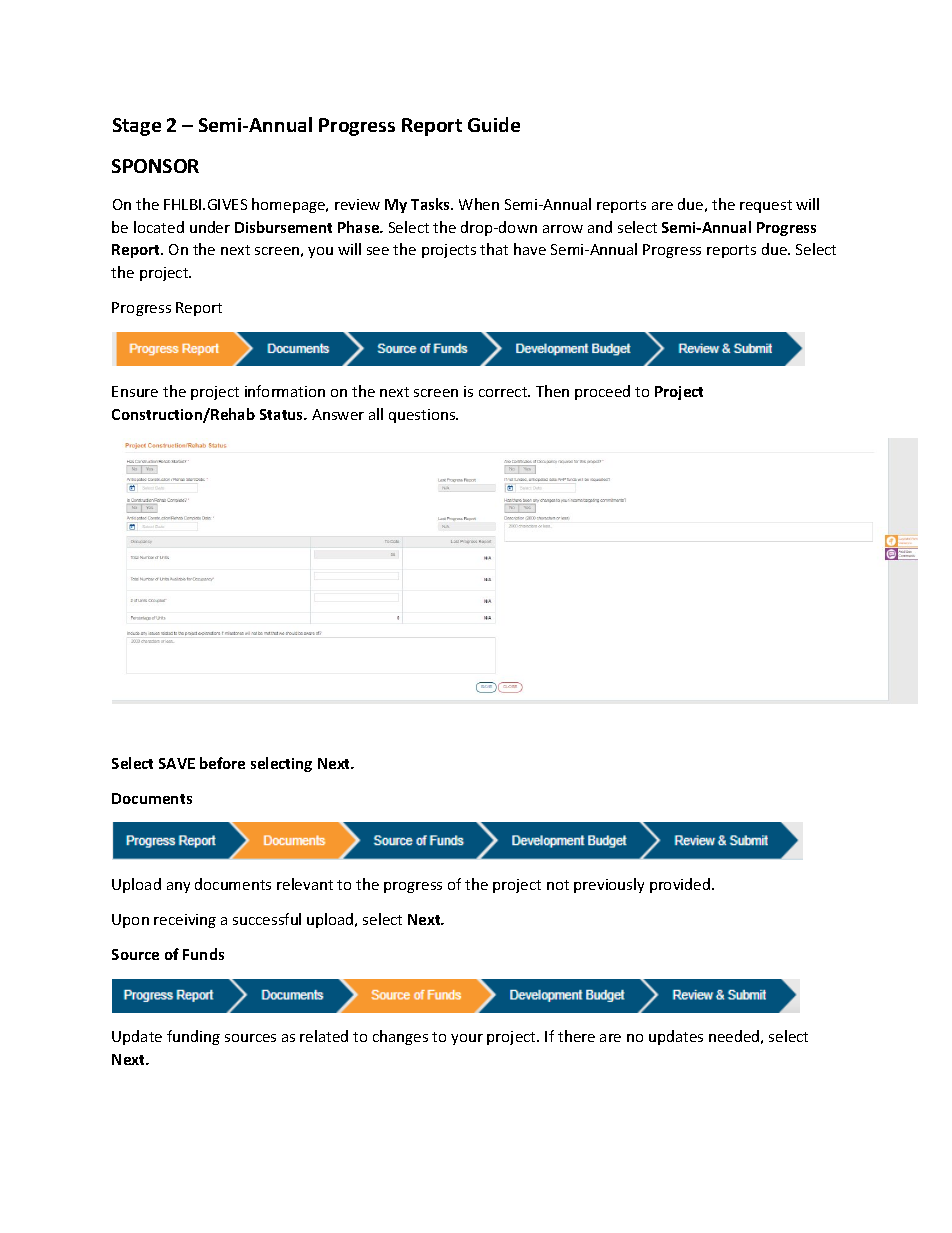  Describe the element at coordinates (423, 416) in the image. I see `questions` at that location.
